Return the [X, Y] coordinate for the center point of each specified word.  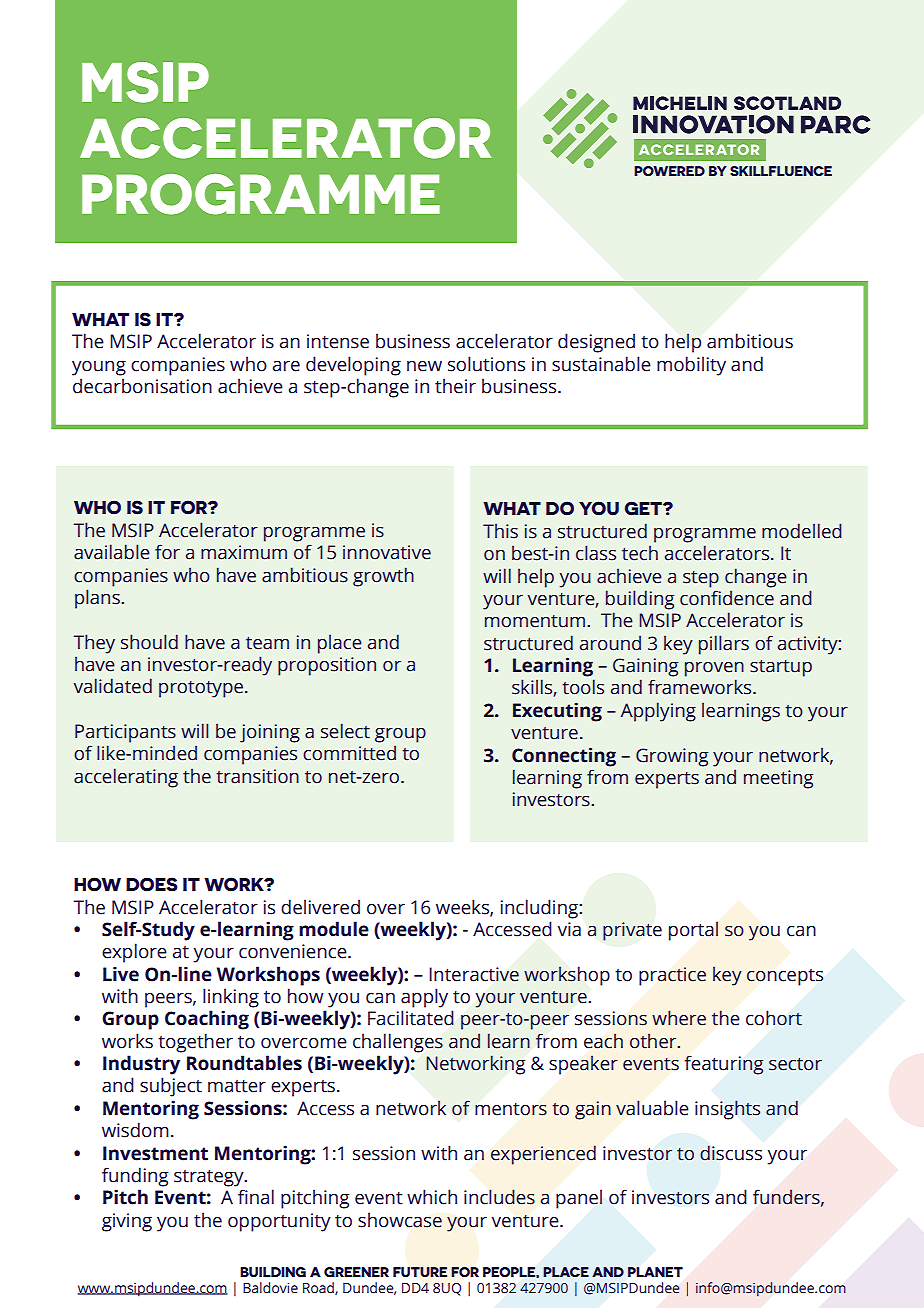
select [345, 731]
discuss [731, 1153]
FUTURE [420, 1272]
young [99, 368]
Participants [125, 733]
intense [338, 341]
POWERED [669, 171]
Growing [672, 757]
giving [127, 1222]
